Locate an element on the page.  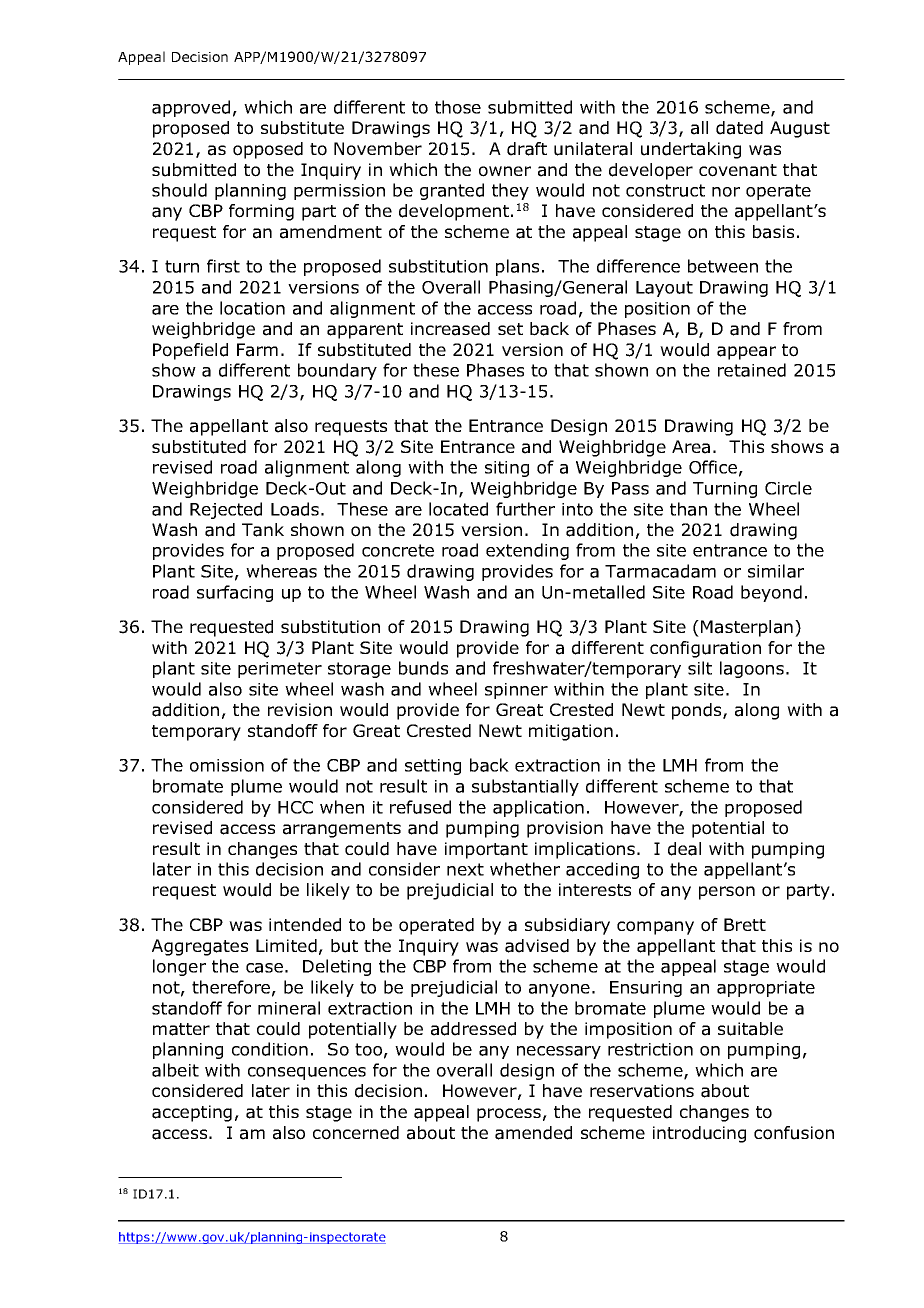
opposed is located at coordinates (268, 150).
